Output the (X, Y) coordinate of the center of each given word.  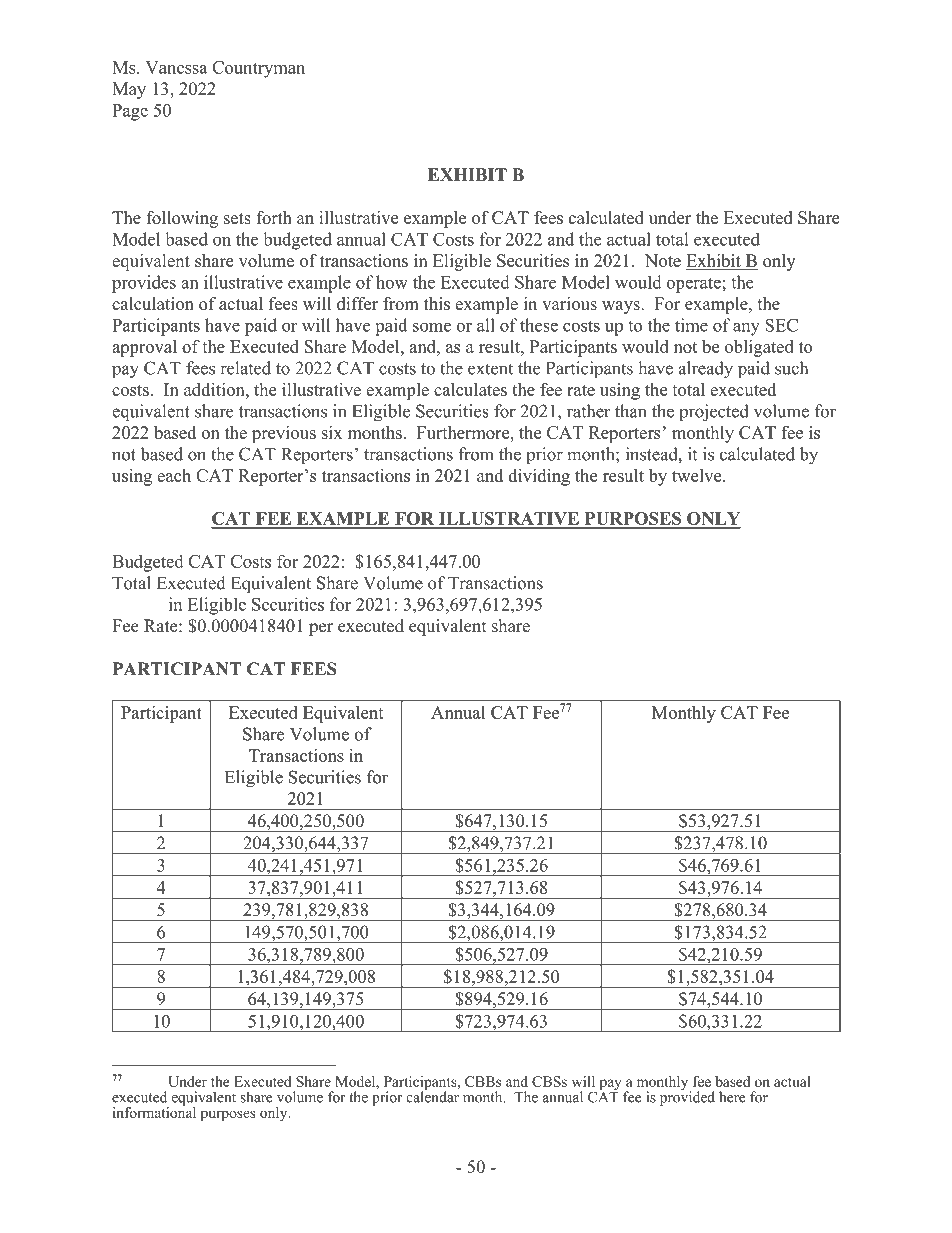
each (174, 475)
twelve (698, 475)
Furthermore (464, 432)
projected (714, 413)
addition (215, 389)
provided (687, 1097)
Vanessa (176, 67)
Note (663, 260)
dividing (539, 477)
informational (154, 1111)
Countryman (258, 69)
